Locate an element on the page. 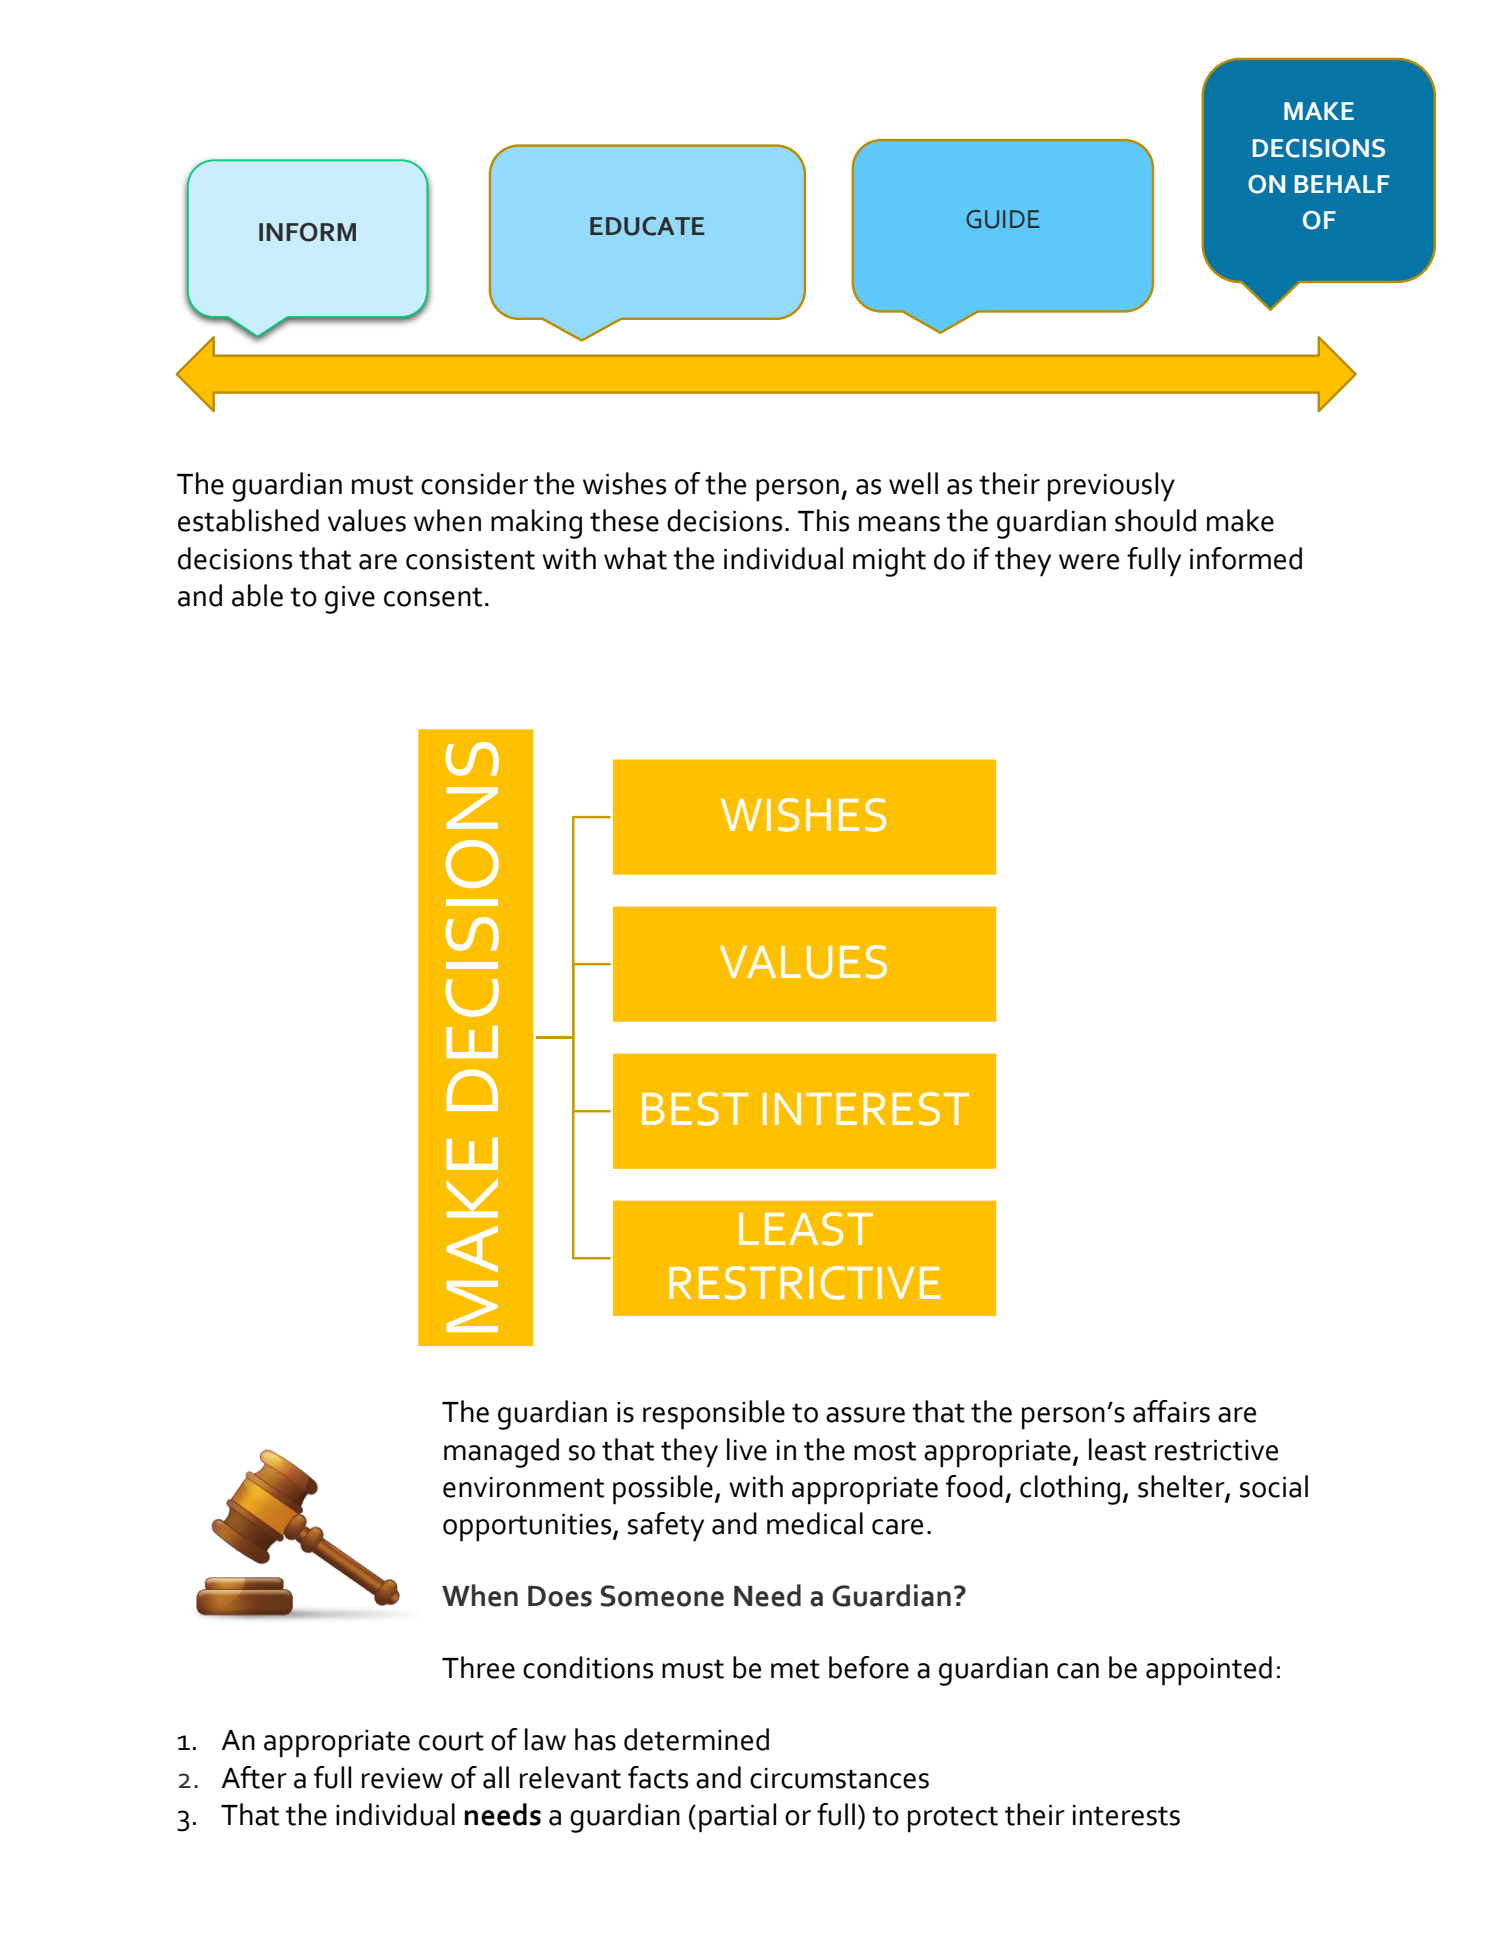 This page has width=1503, height=1946. review is located at coordinates (402, 1778).
